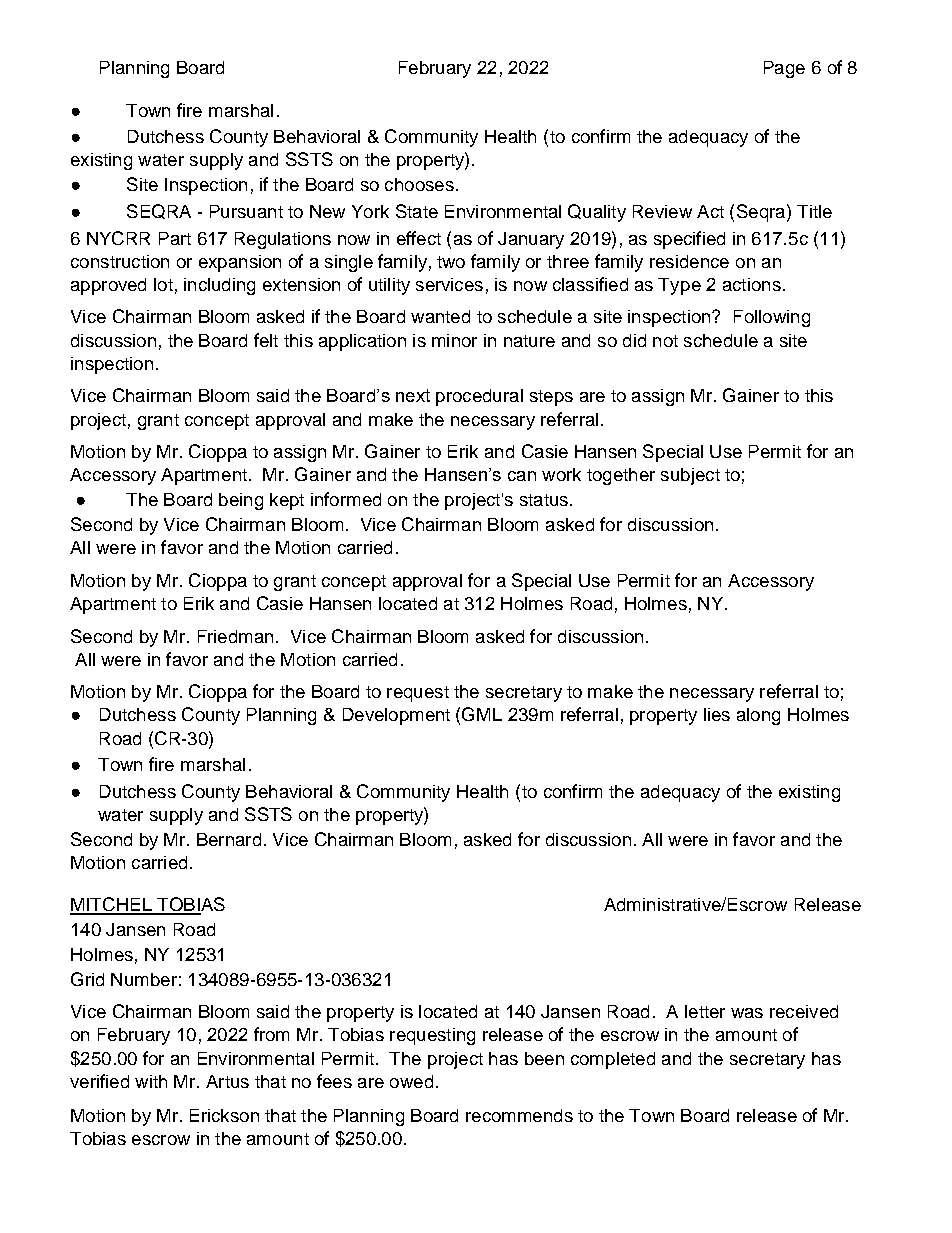 This screenshot has height=1233, width=952. Describe the element at coordinates (246, 211) in the screenshot. I see `Pursuant` at that location.
